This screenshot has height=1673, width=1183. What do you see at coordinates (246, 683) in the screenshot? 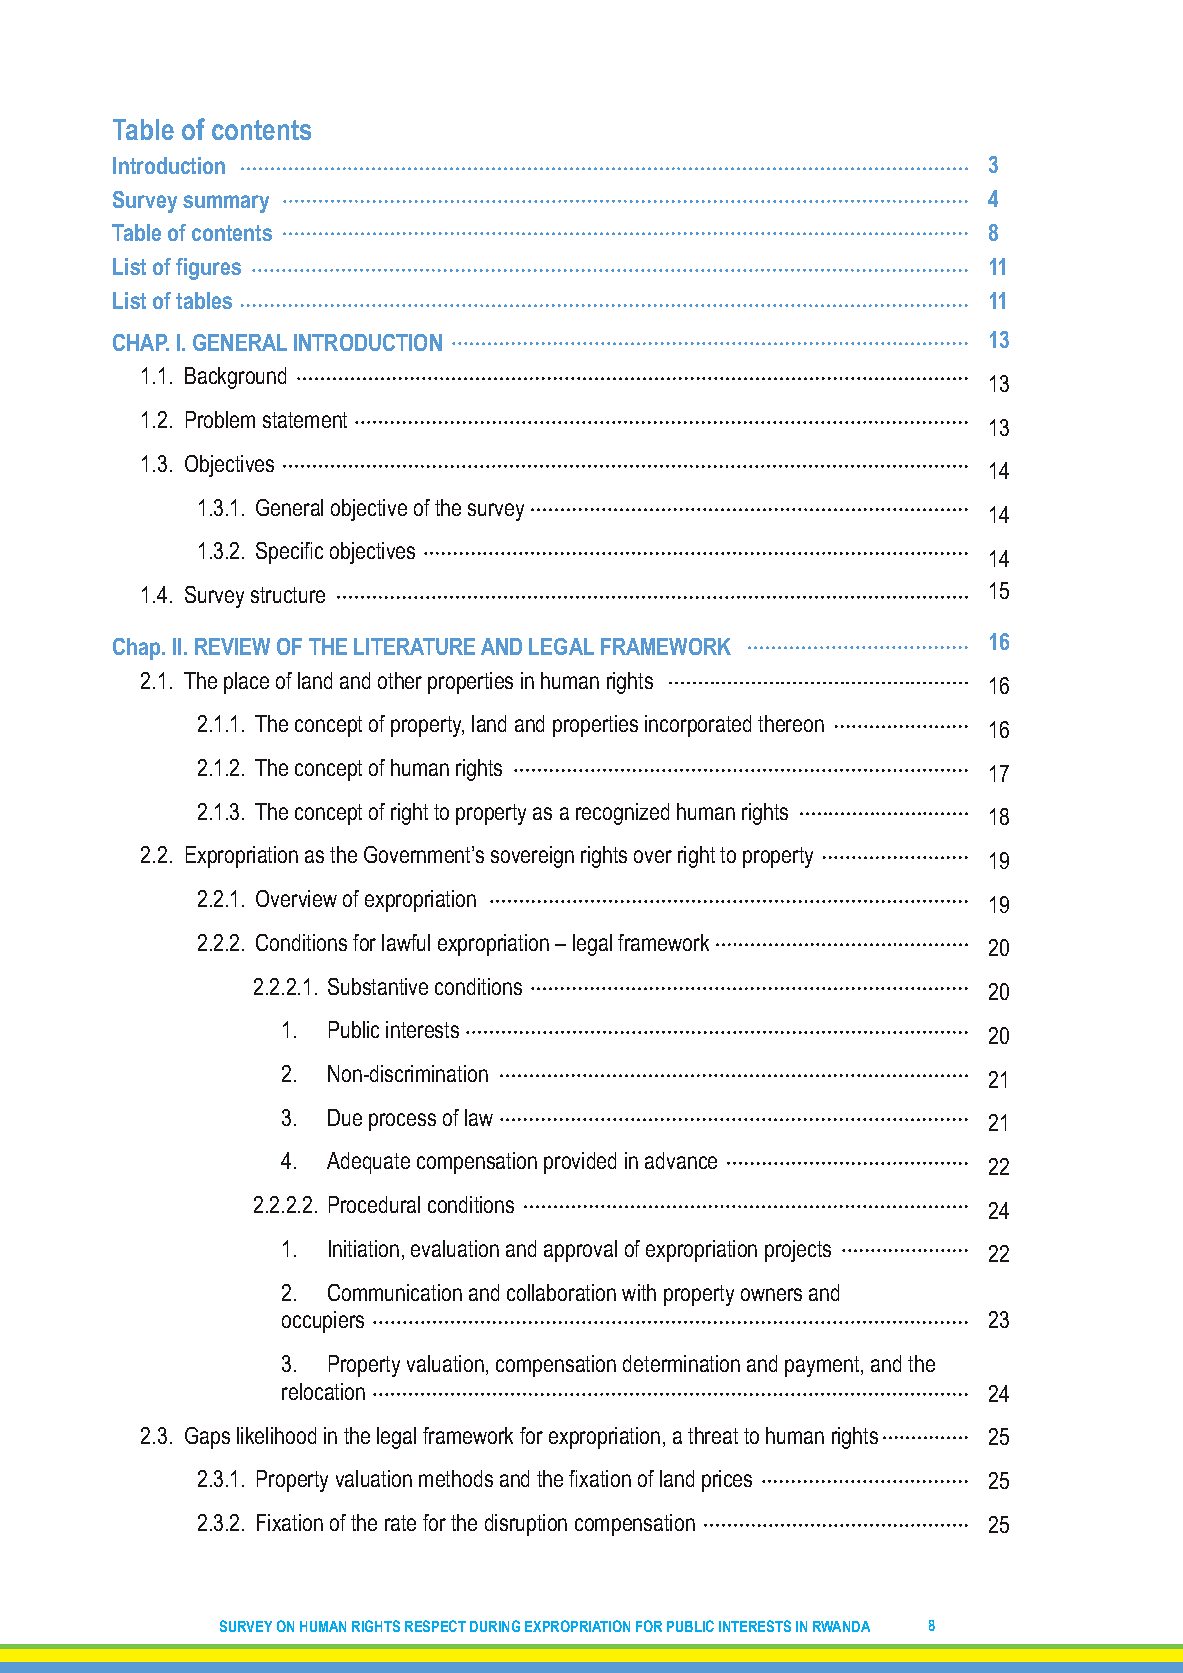
I see `place` at bounding box center [246, 683].
